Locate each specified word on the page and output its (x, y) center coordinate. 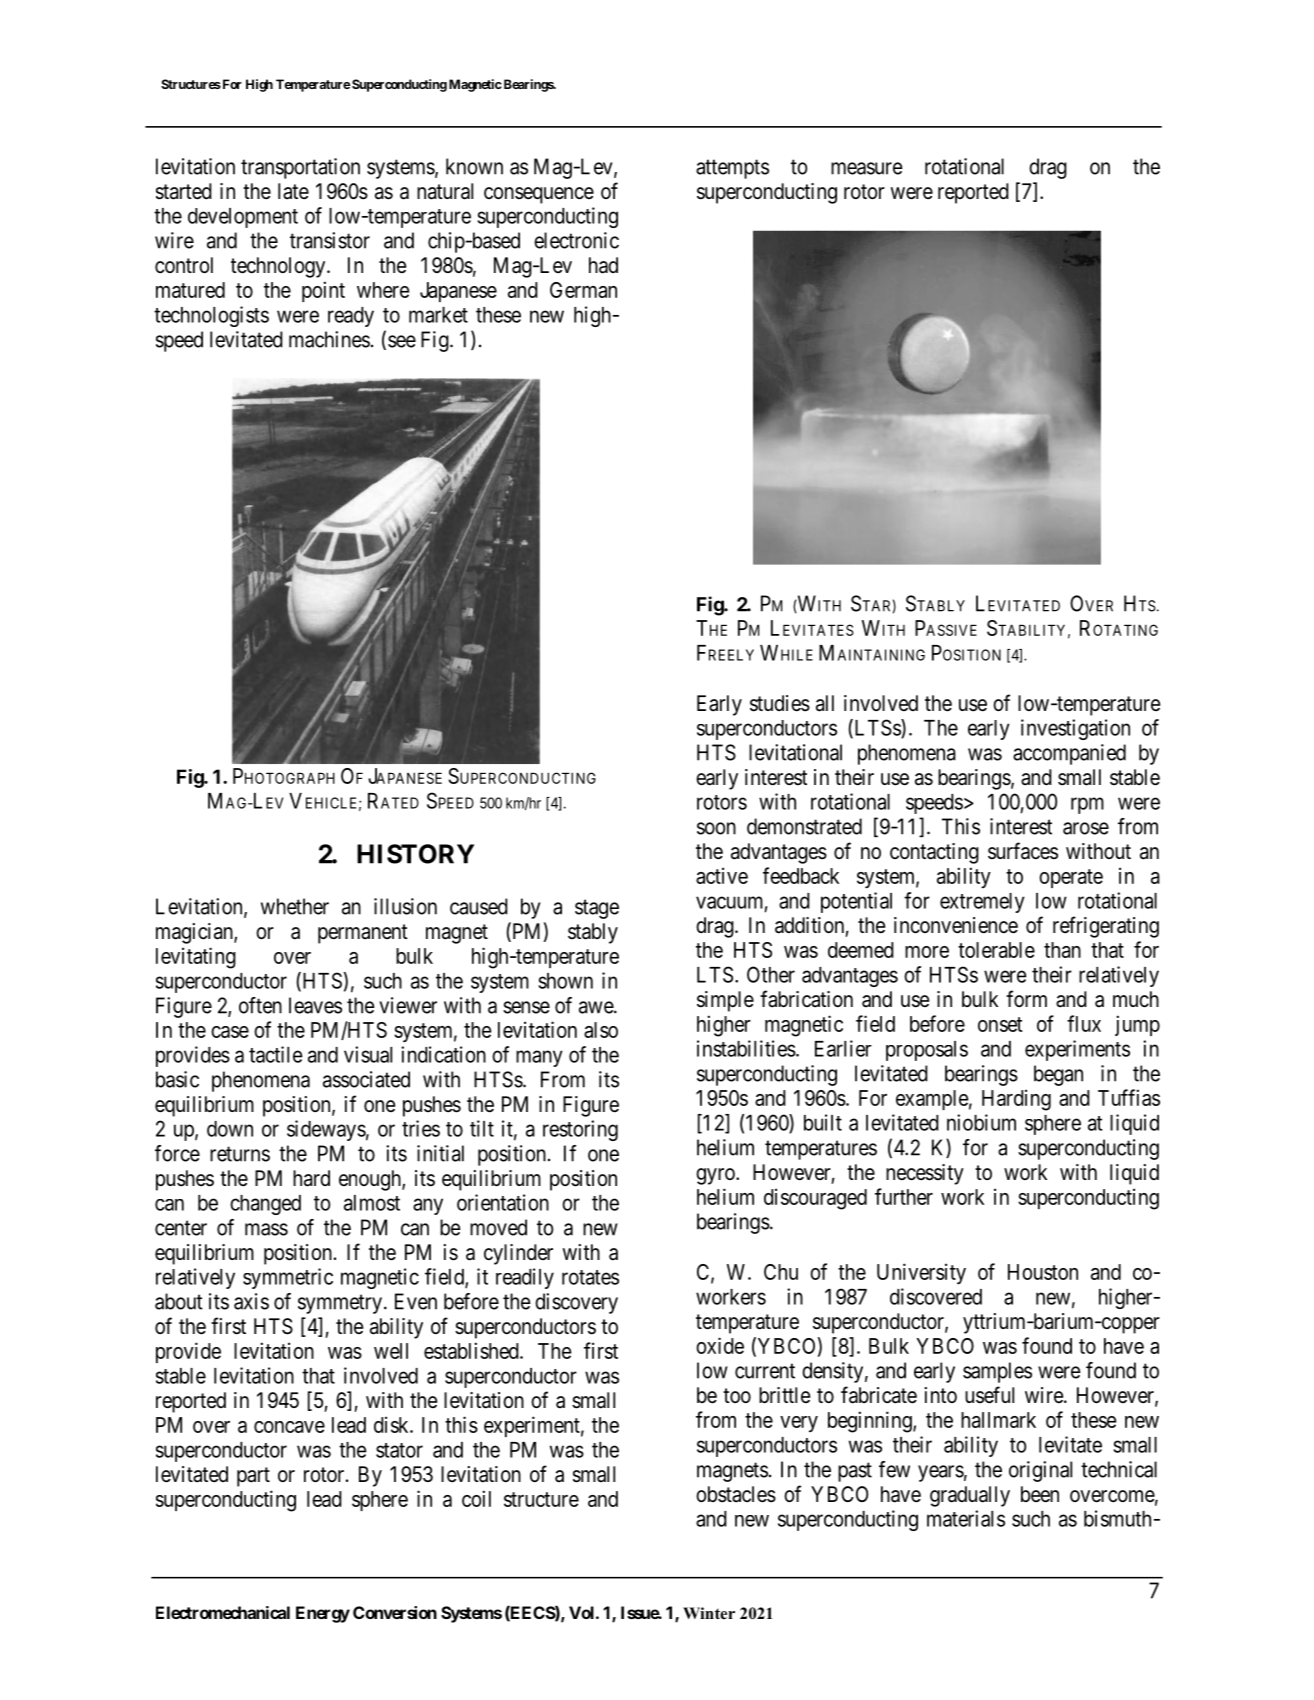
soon (716, 828)
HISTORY (415, 854)
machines (329, 339)
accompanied (1069, 754)
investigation (1075, 729)
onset (1000, 1024)
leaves (315, 1005)
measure (867, 168)
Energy (323, 1614)
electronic (576, 240)
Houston (1043, 1272)
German (583, 290)
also (601, 1030)
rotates (590, 1277)
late (293, 191)
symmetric (288, 1278)
